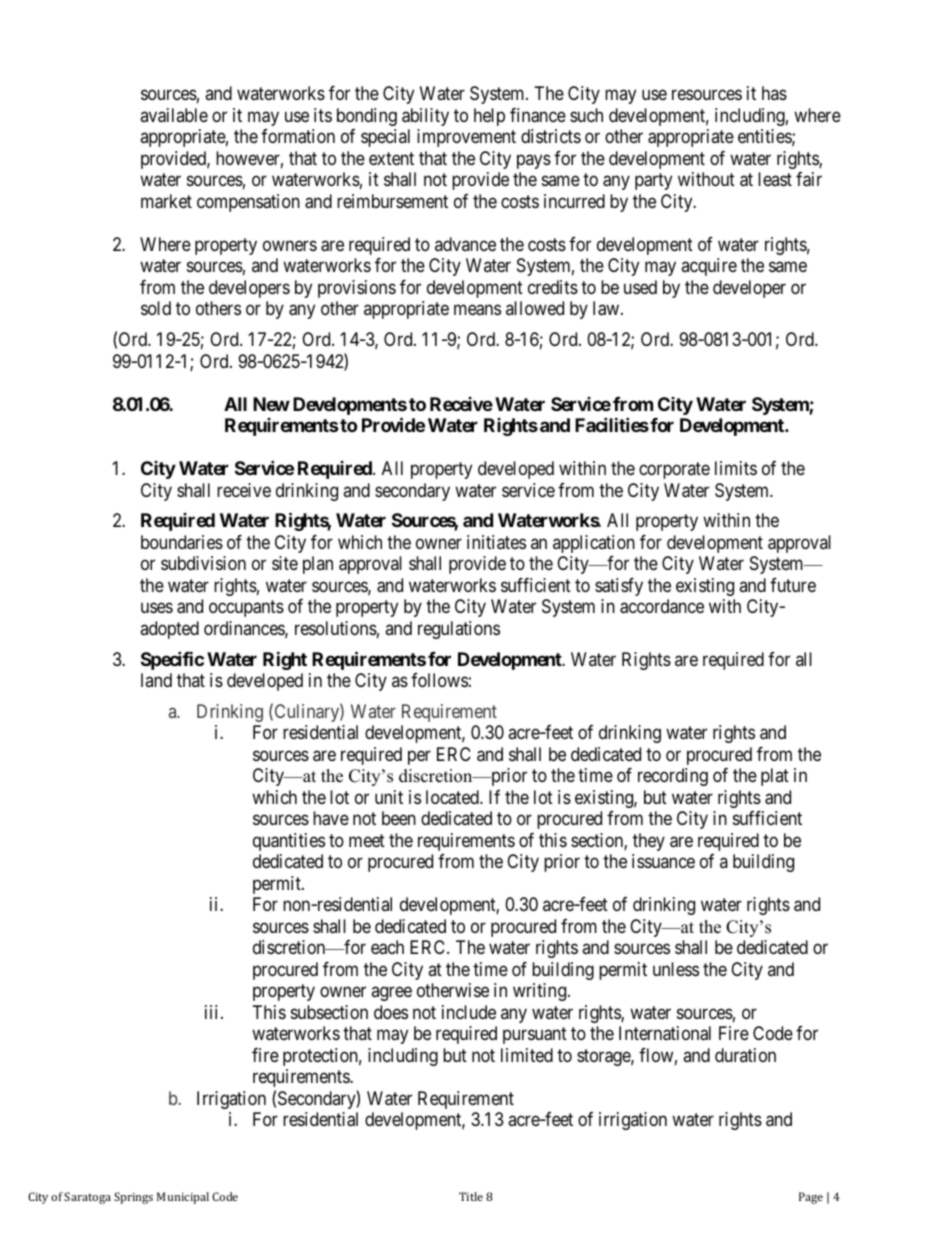 This document has height=1233, width=952. Describe the element at coordinates (477, 310) in the document. I see `means` at that location.
